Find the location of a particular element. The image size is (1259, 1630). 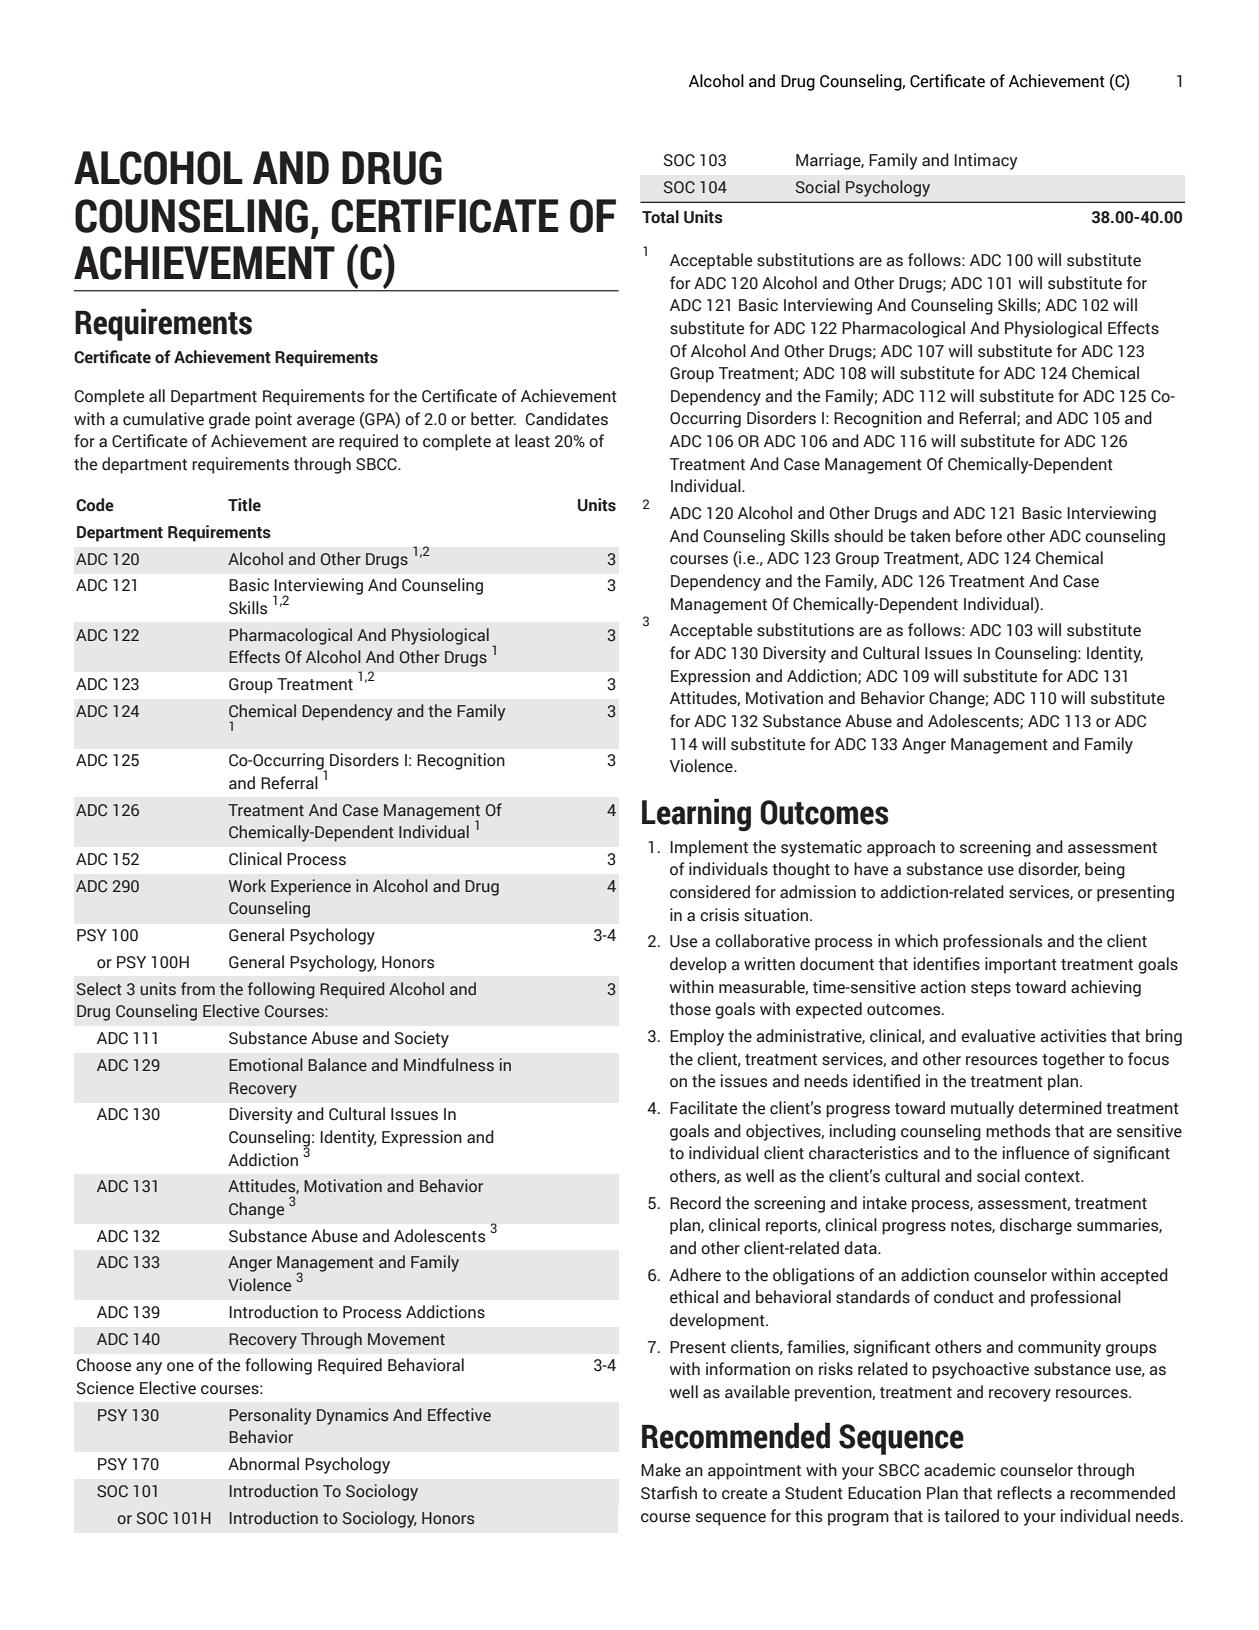

Record is located at coordinates (695, 1203).
